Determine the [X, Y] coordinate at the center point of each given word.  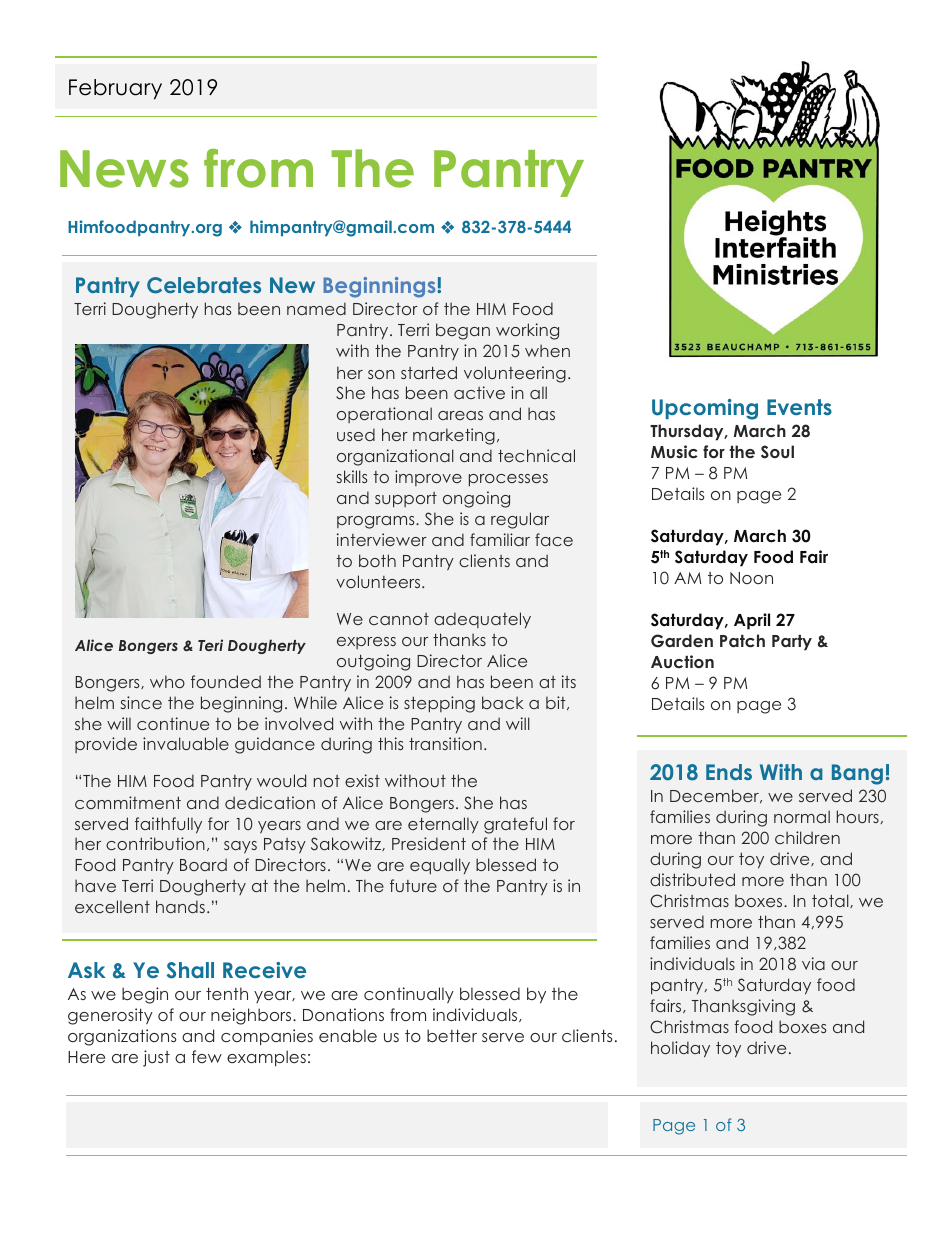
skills [352, 476]
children [807, 837]
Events [799, 407]
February [115, 89]
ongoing [476, 499]
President [429, 843]
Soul [777, 452]
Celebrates [204, 285]
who [167, 681]
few [207, 1056]
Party [792, 643]
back [503, 702]
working [527, 331]
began [463, 331]
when [547, 350]
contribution [155, 843]
